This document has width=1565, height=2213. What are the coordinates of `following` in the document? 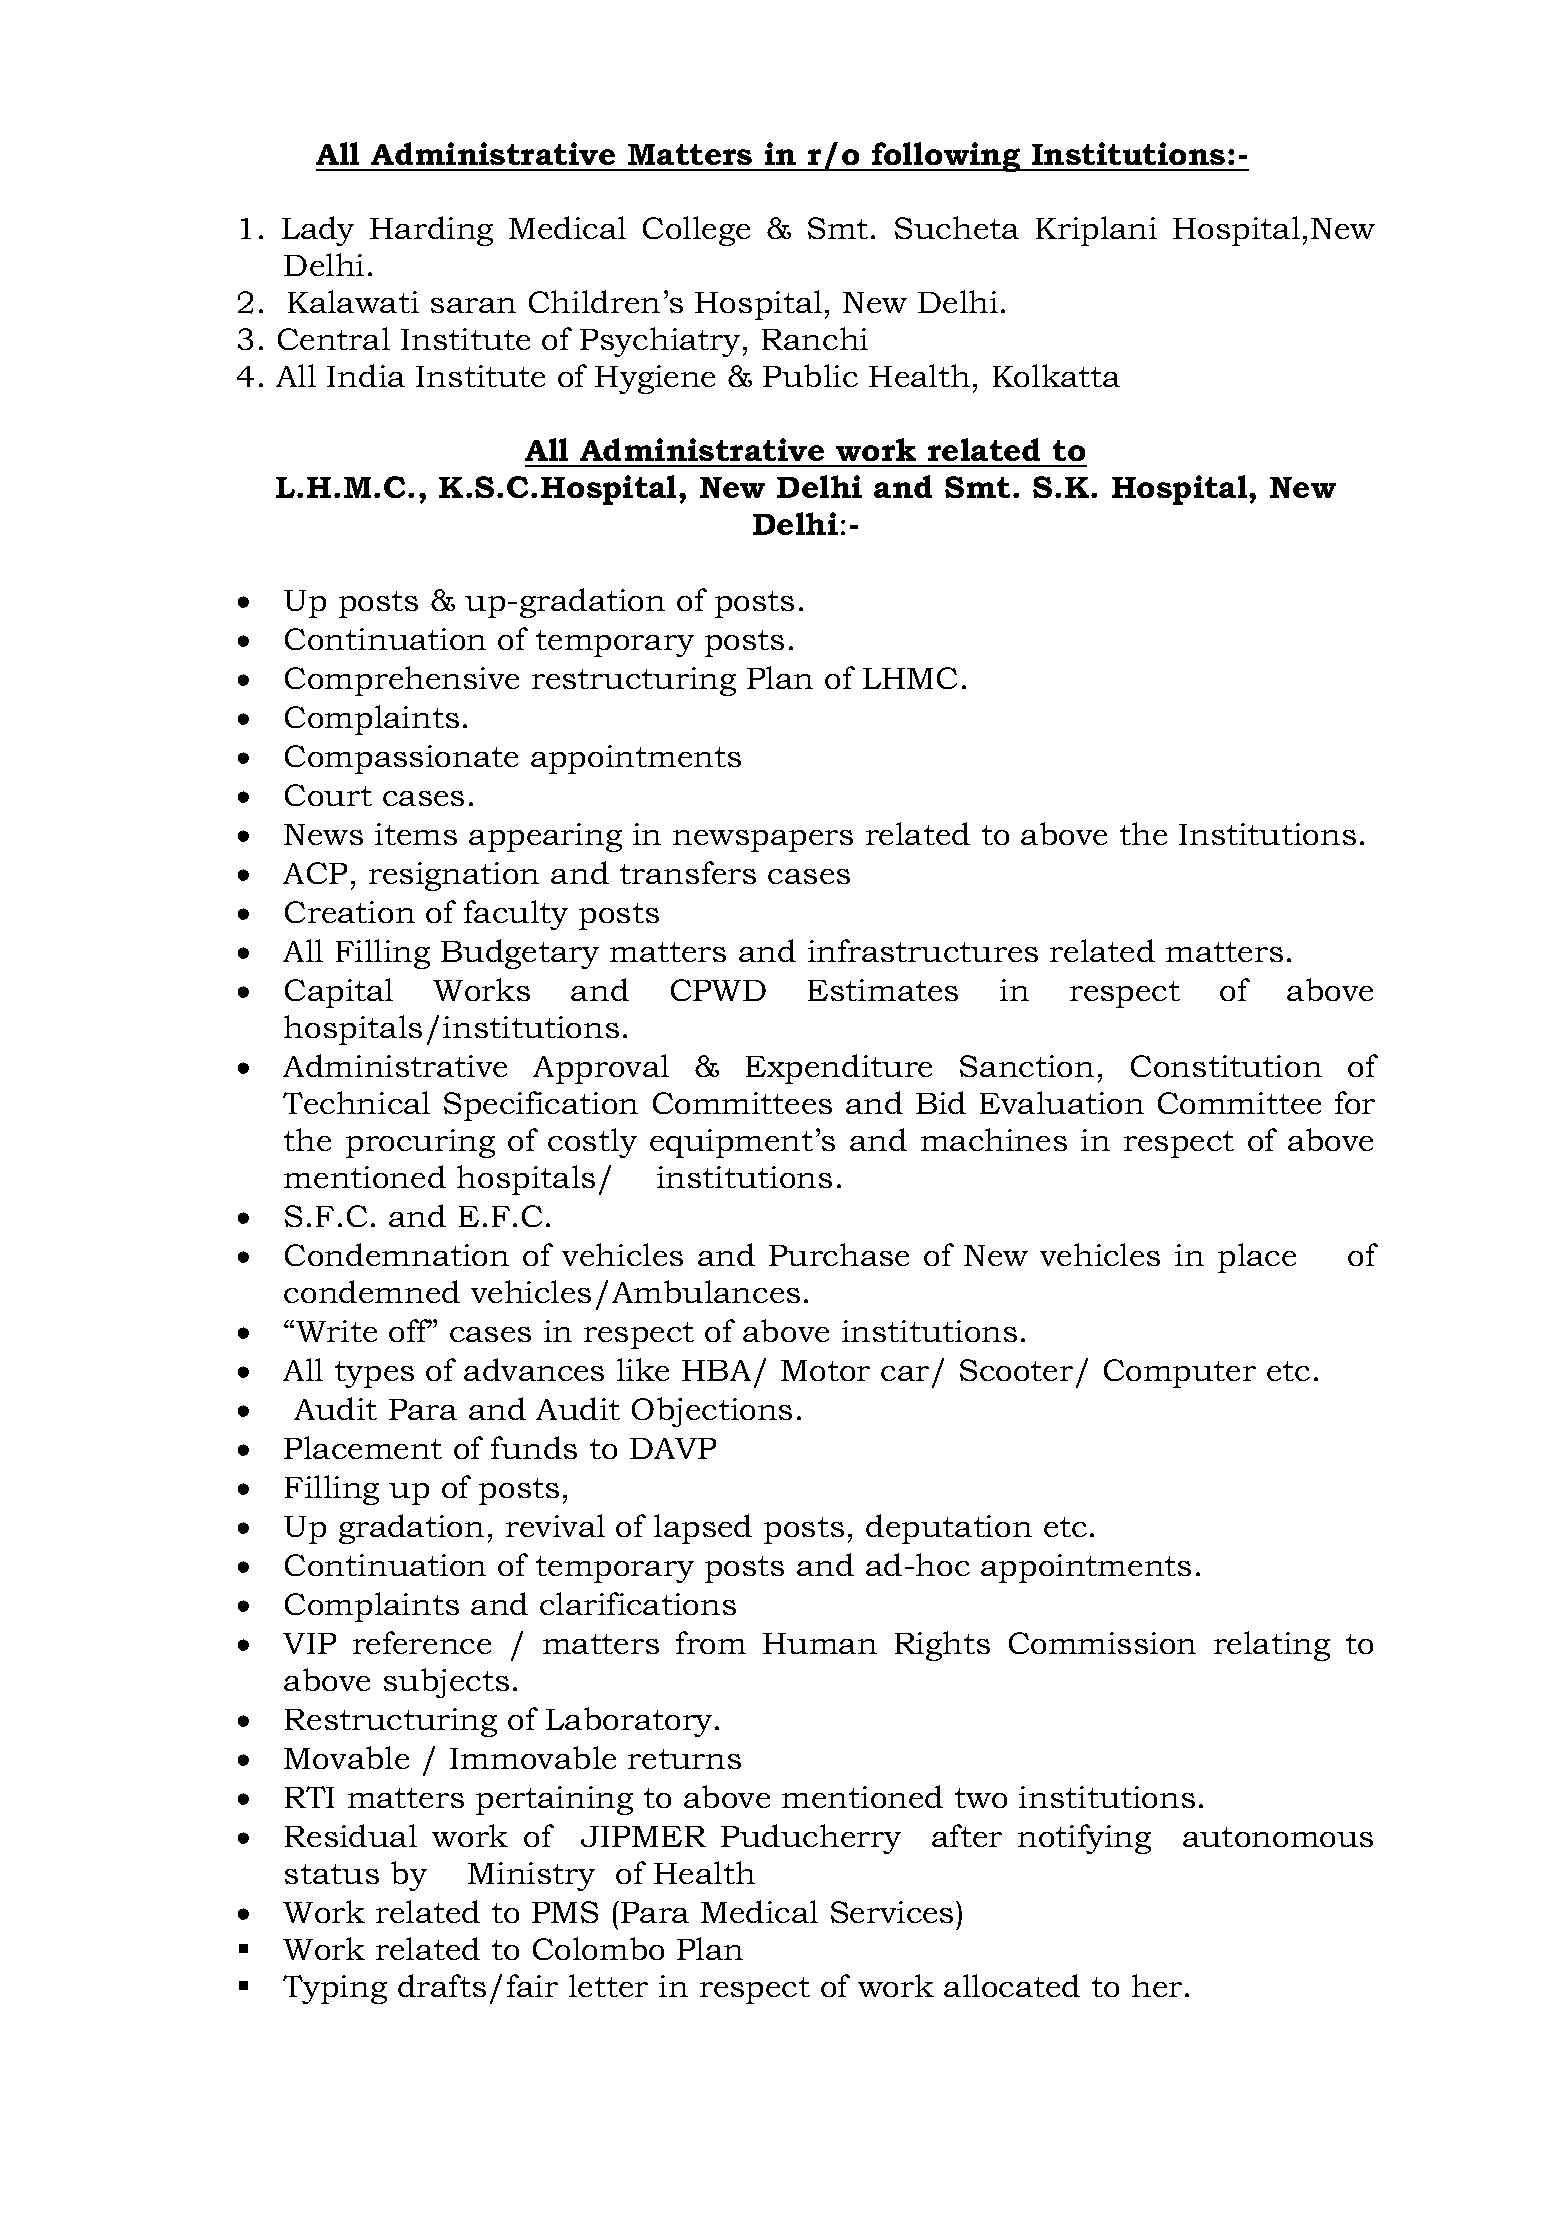 It's located at (946, 157).
